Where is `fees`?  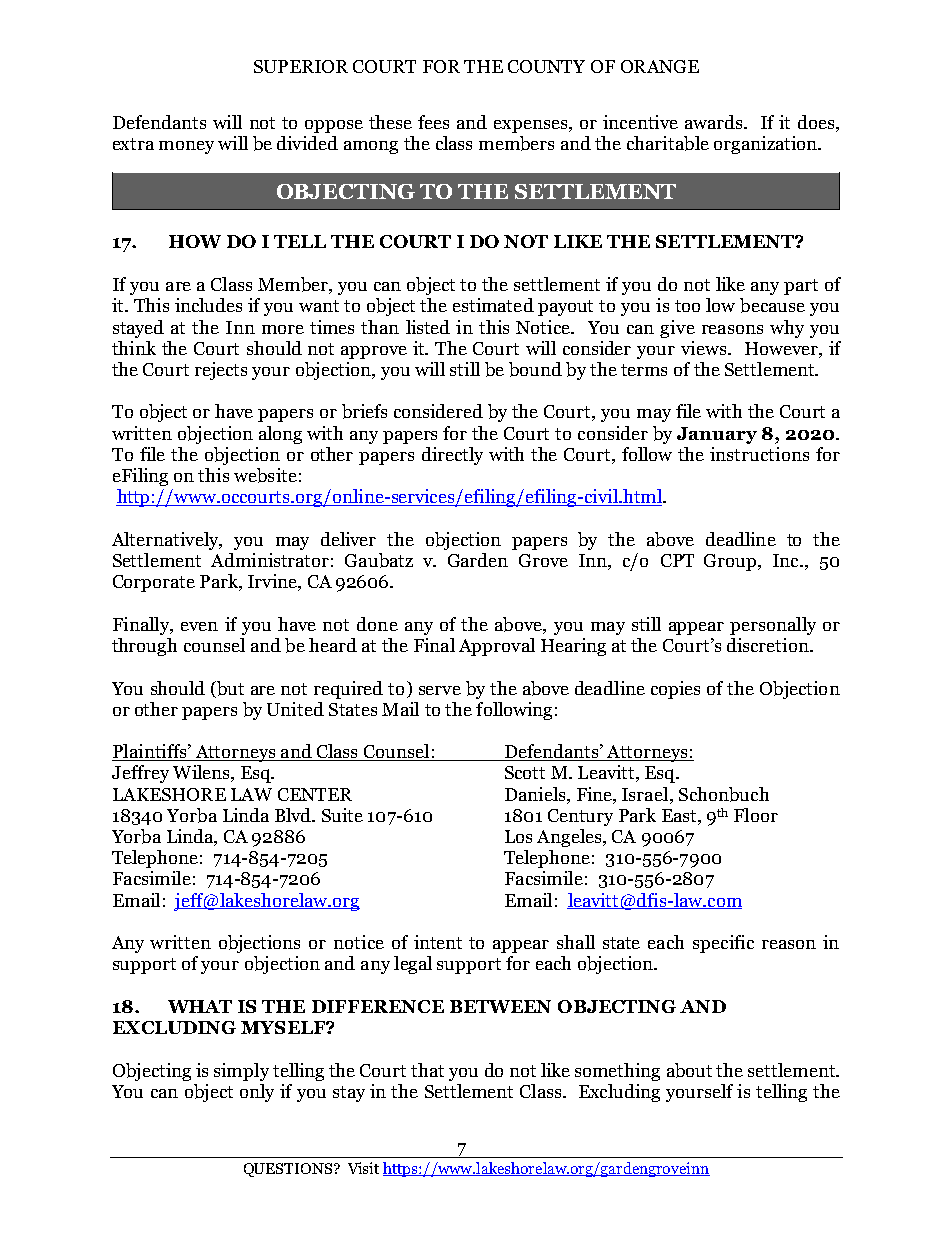
fees is located at coordinates (433, 122).
